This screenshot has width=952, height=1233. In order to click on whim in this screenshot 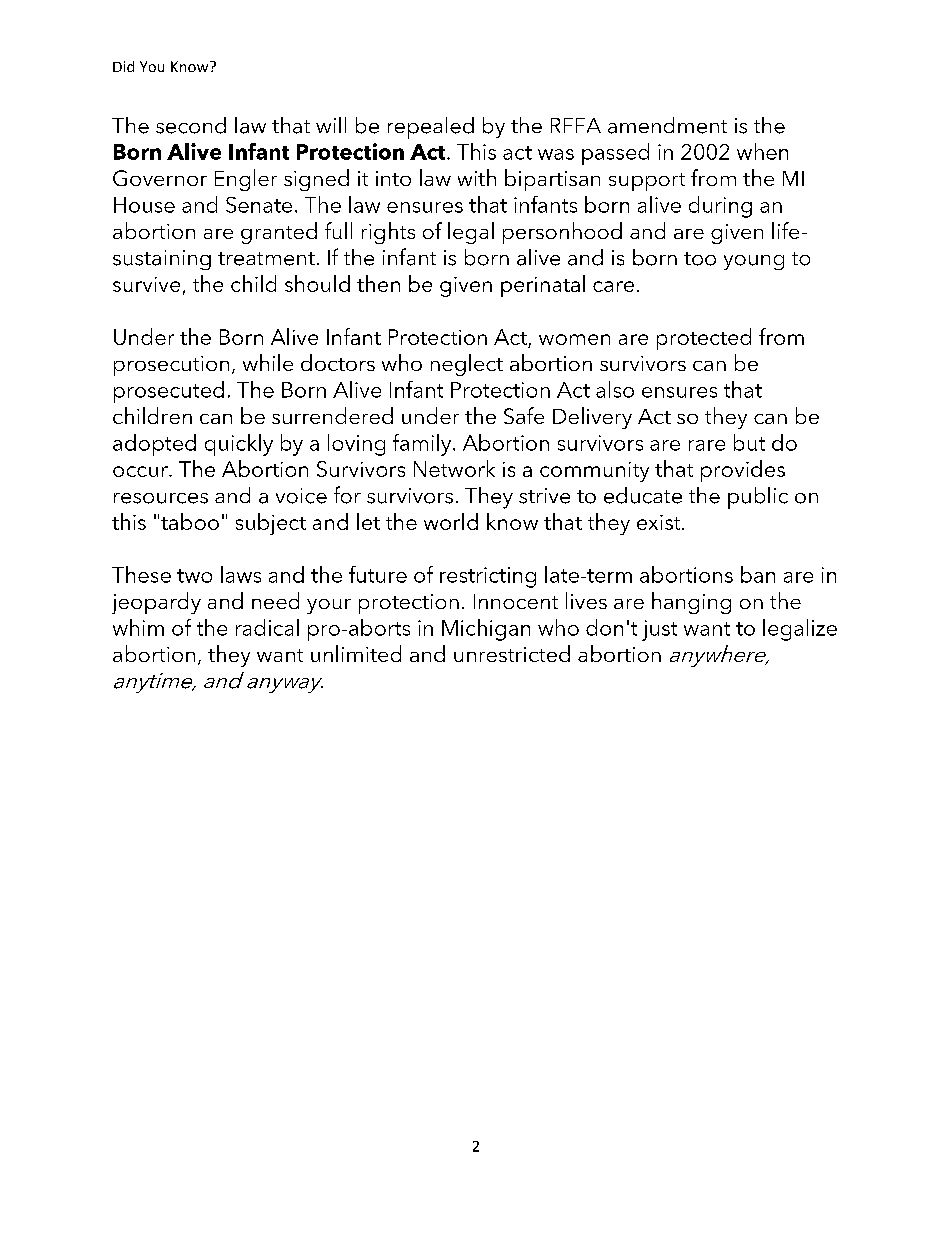, I will do `click(138, 627)`.
